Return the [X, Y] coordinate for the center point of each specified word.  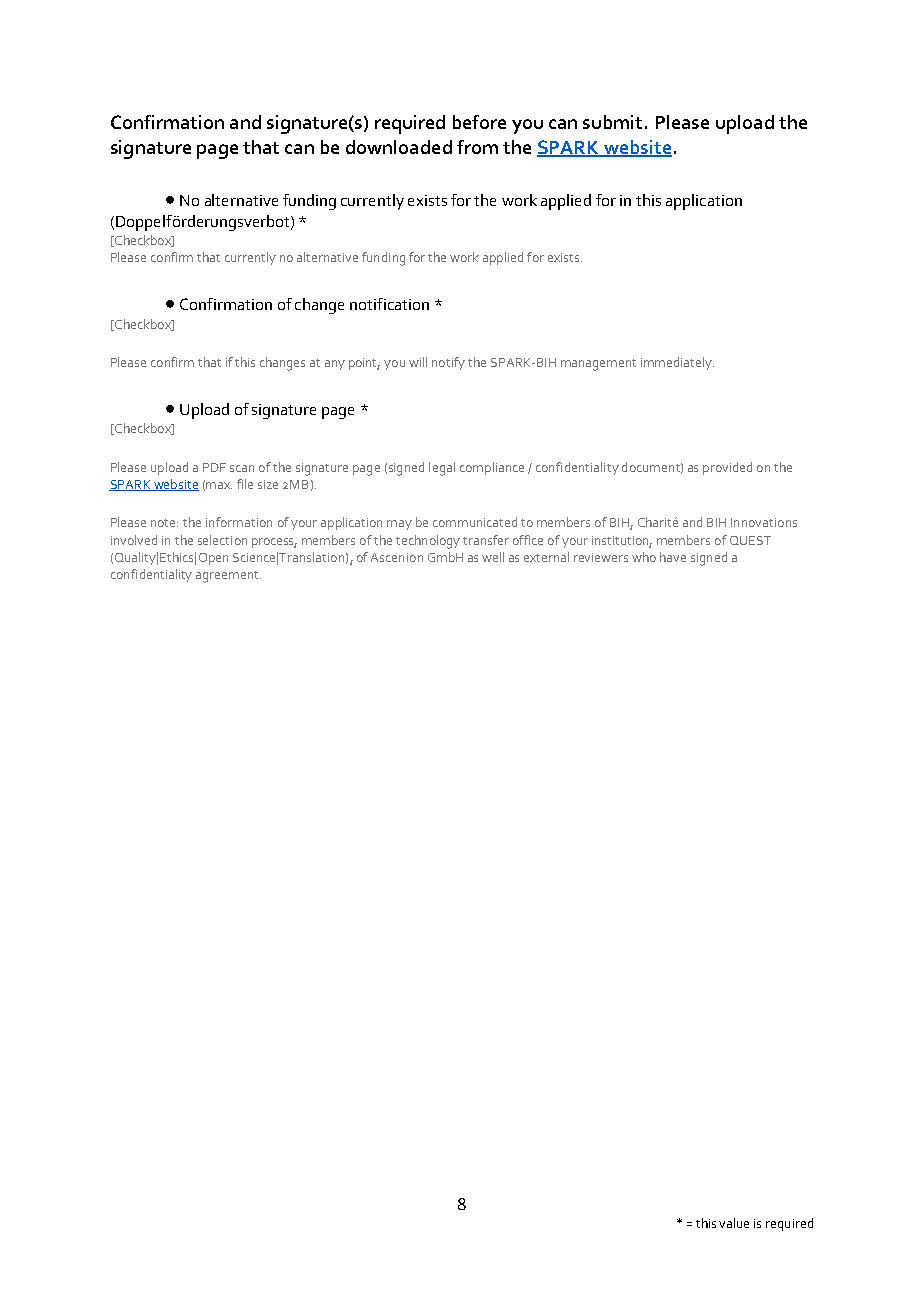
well [493, 557]
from [477, 147]
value [734, 1223]
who [644, 557]
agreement [228, 577]
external [546, 557]
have [673, 557]
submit [612, 122]
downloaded [399, 147]
